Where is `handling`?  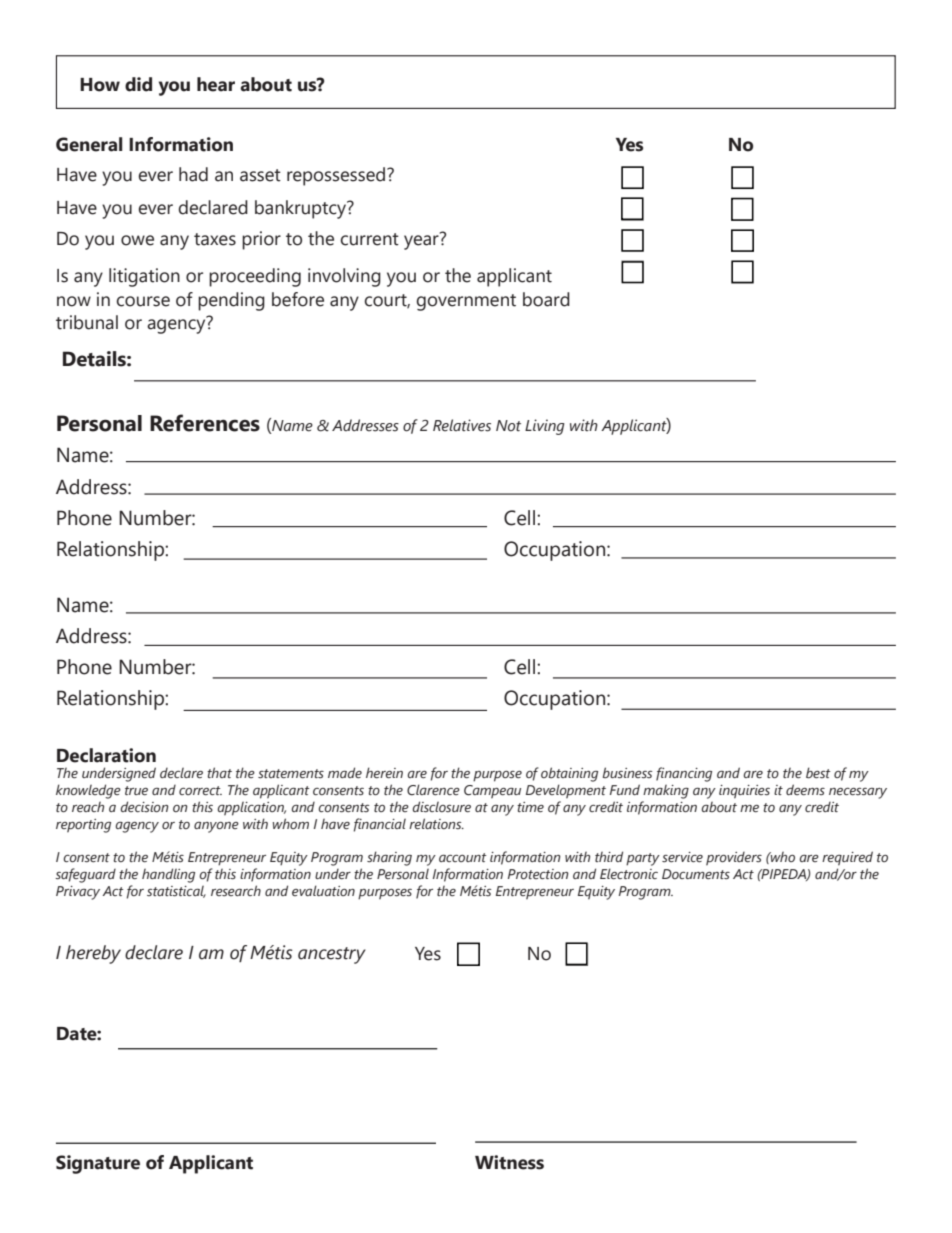 handling is located at coordinates (168, 875).
